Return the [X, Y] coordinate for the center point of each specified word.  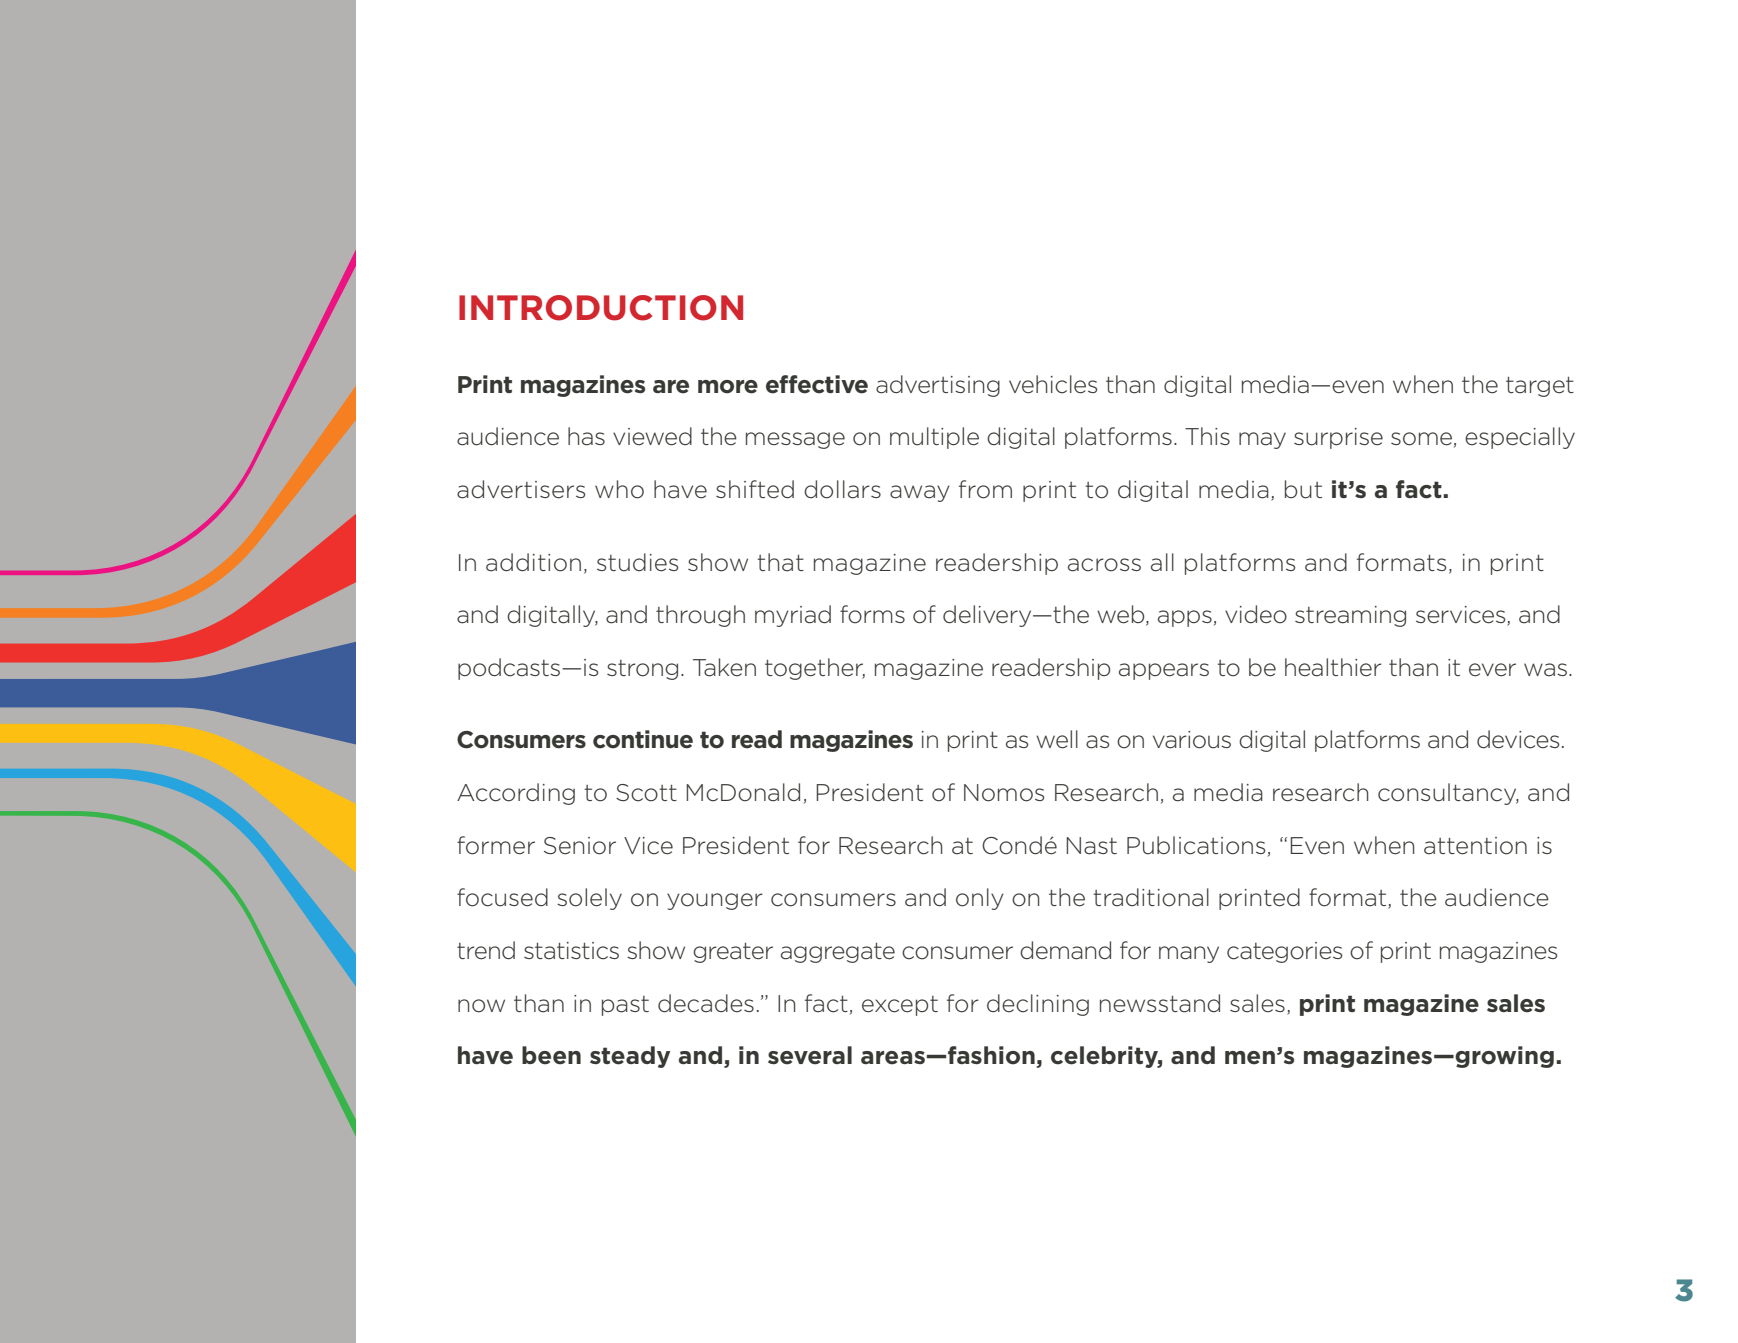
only [980, 899]
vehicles [1053, 384]
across [1104, 565]
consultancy [1448, 794]
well [1057, 739]
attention [1475, 846]
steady [630, 1057]
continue [643, 739]
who [619, 489]
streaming [1350, 616]
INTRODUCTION [601, 308]
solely [589, 899]
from [985, 489]
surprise [1338, 438]
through [700, 616]
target [1540, 387]
